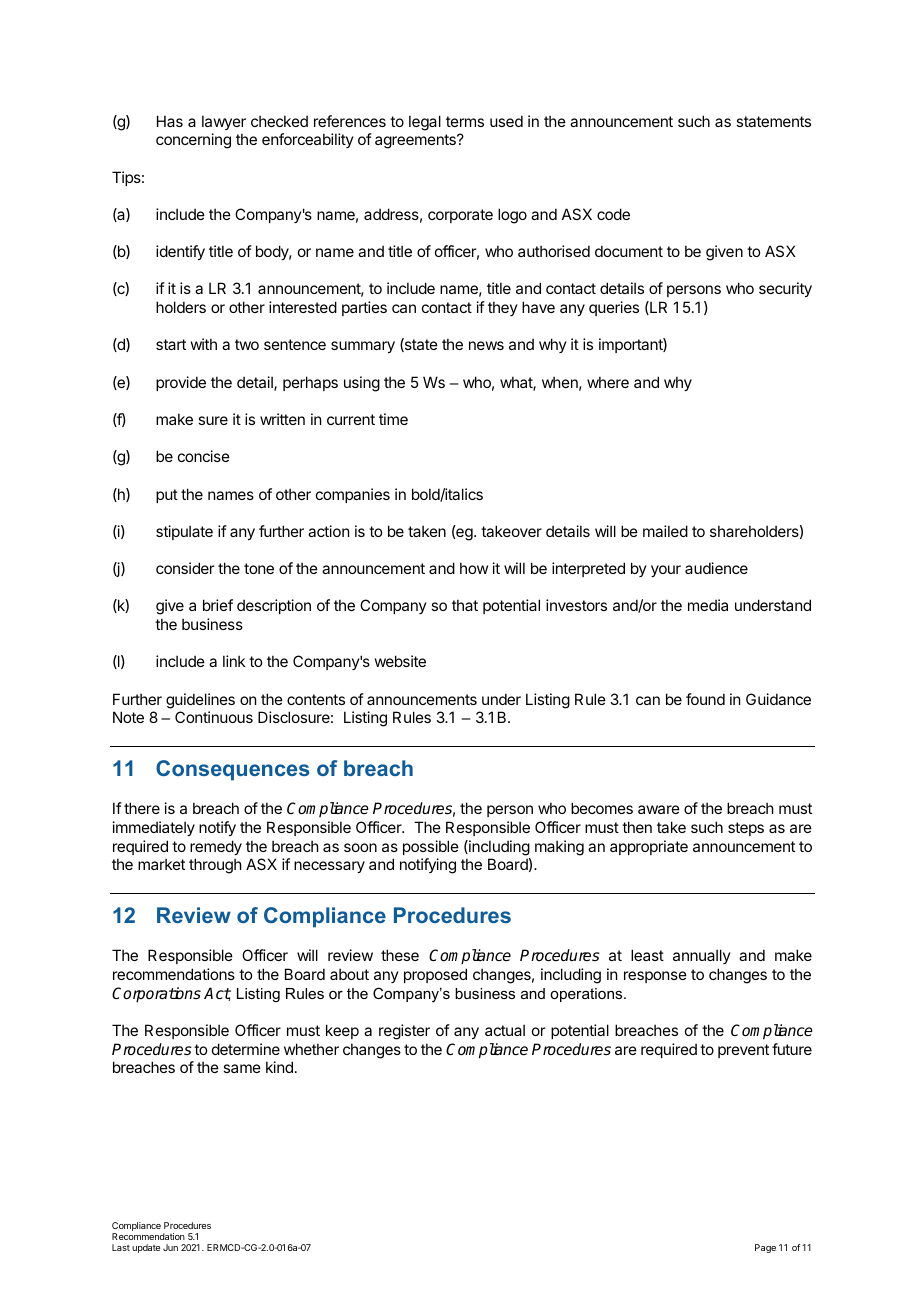 This document has height=1308, width=924. What do you see at coordinates (170, 1247) in the document?
I see `Jun` at bounding box center [170, 1247].
